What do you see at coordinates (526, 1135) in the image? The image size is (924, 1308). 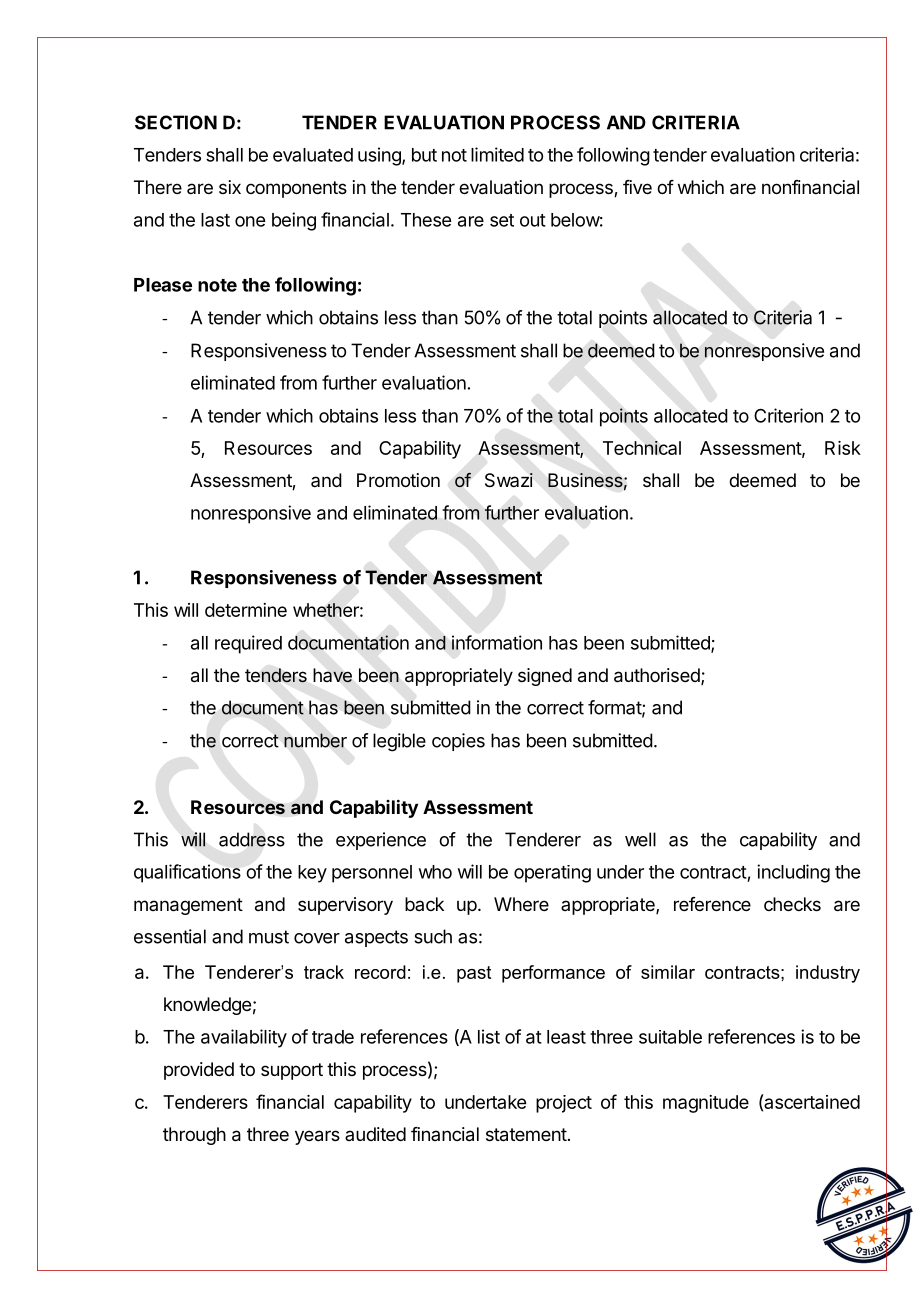 I see `statement` at bounding box center [526, 1135].
